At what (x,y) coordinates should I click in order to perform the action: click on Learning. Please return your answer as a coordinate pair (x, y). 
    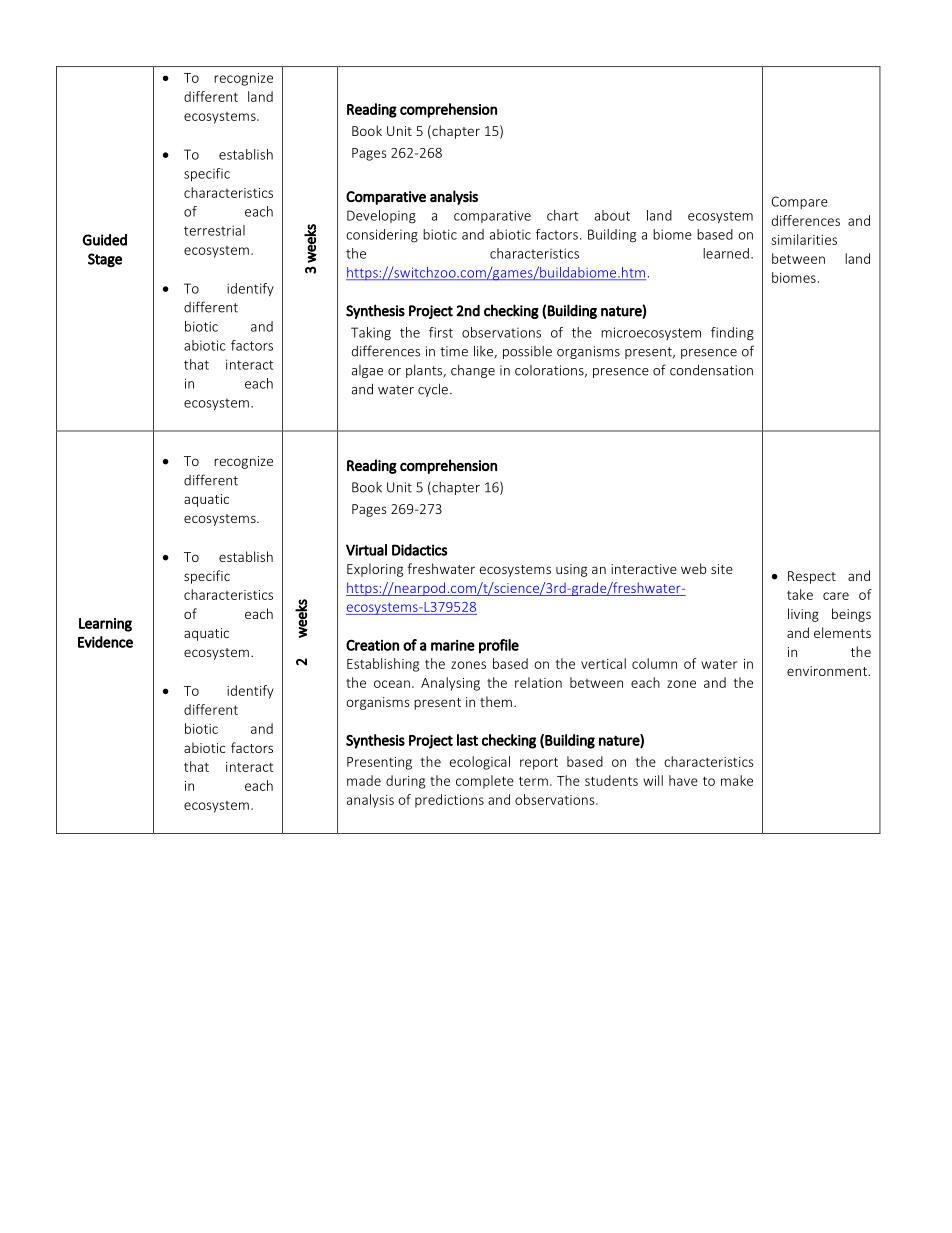
    Looking at the image, I should click on (105, 625).
